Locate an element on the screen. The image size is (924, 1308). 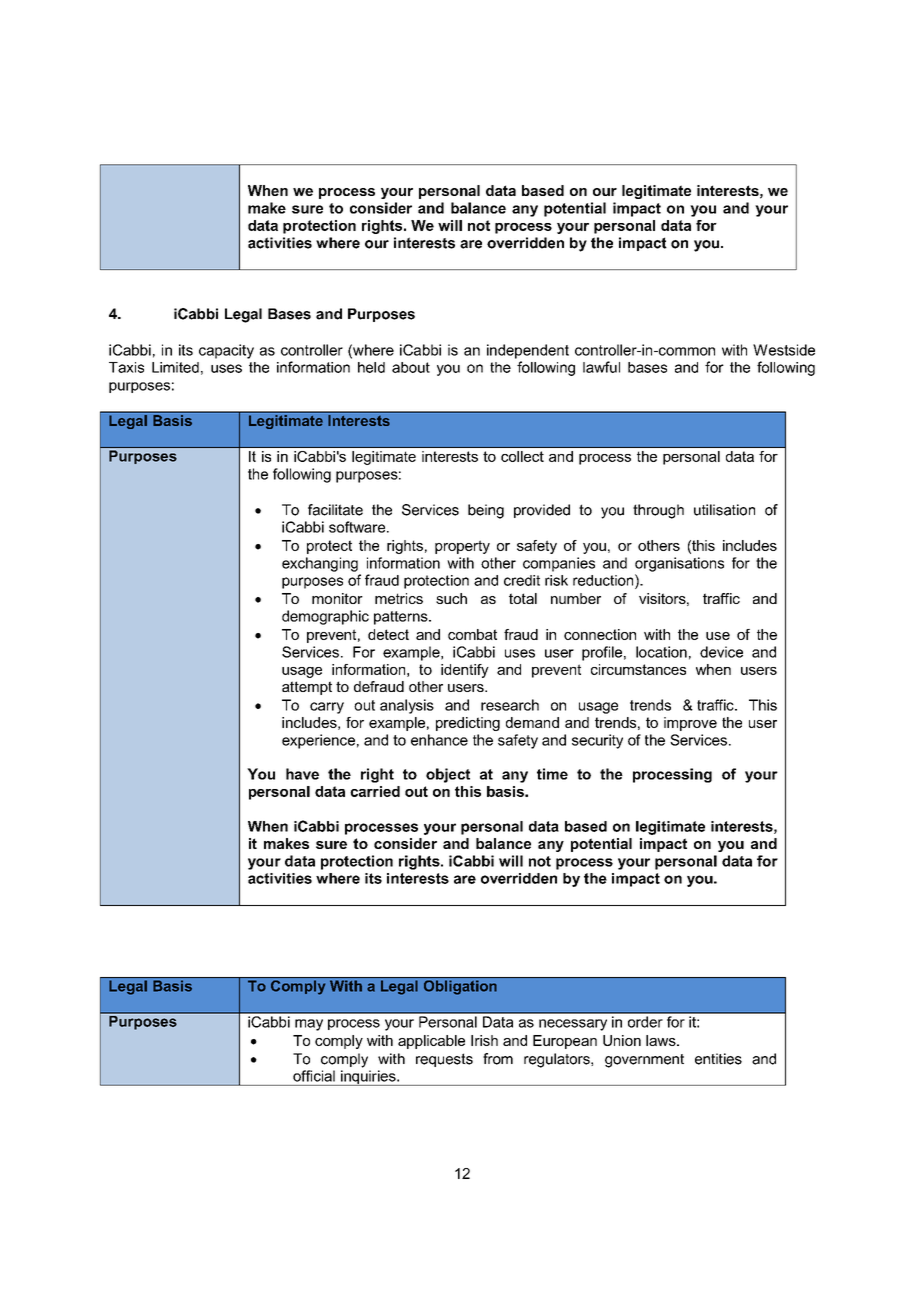
object is located at coordinates (448, 775).
